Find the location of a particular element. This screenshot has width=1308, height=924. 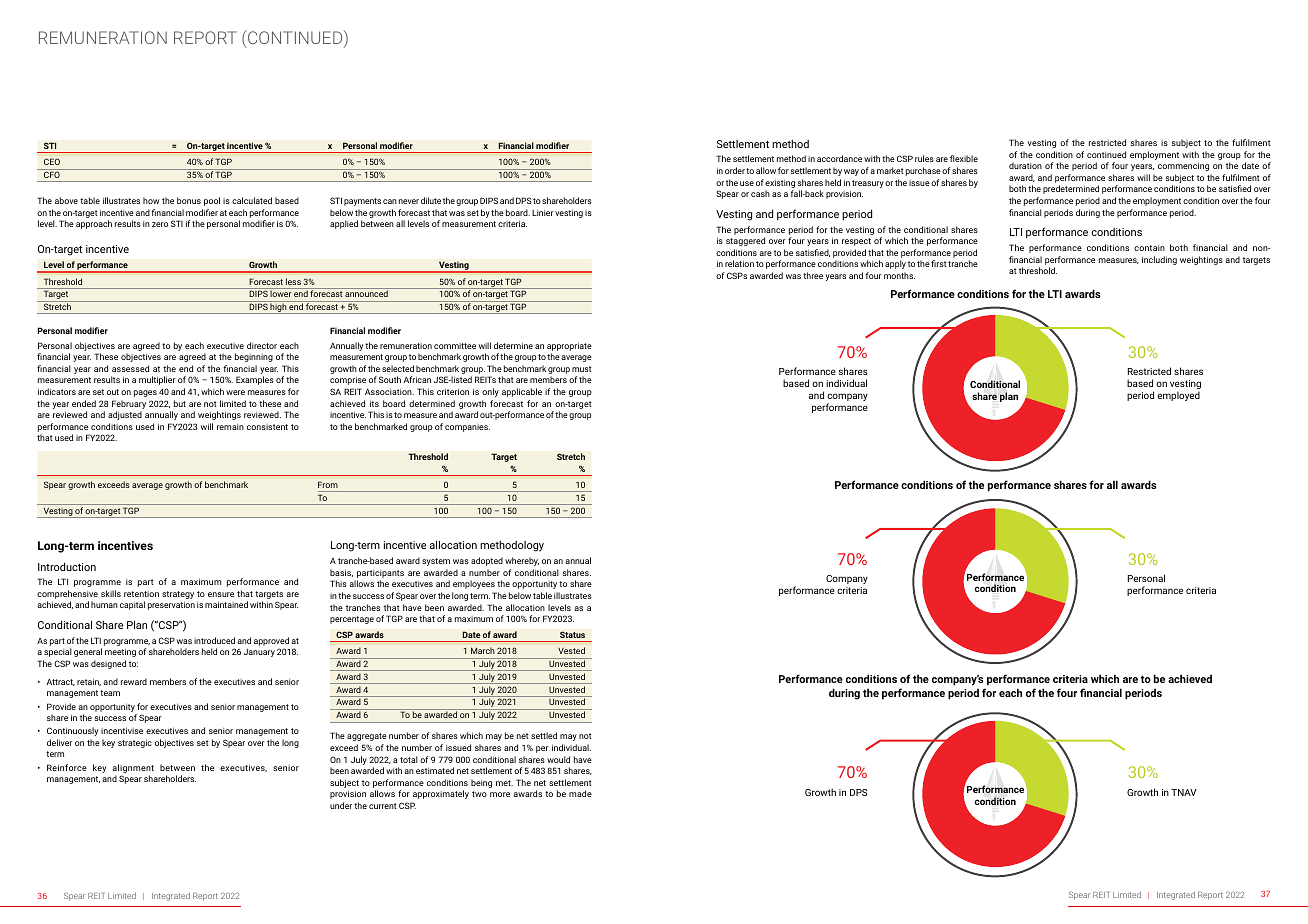

alignment is located at coordinates (133, 768).
